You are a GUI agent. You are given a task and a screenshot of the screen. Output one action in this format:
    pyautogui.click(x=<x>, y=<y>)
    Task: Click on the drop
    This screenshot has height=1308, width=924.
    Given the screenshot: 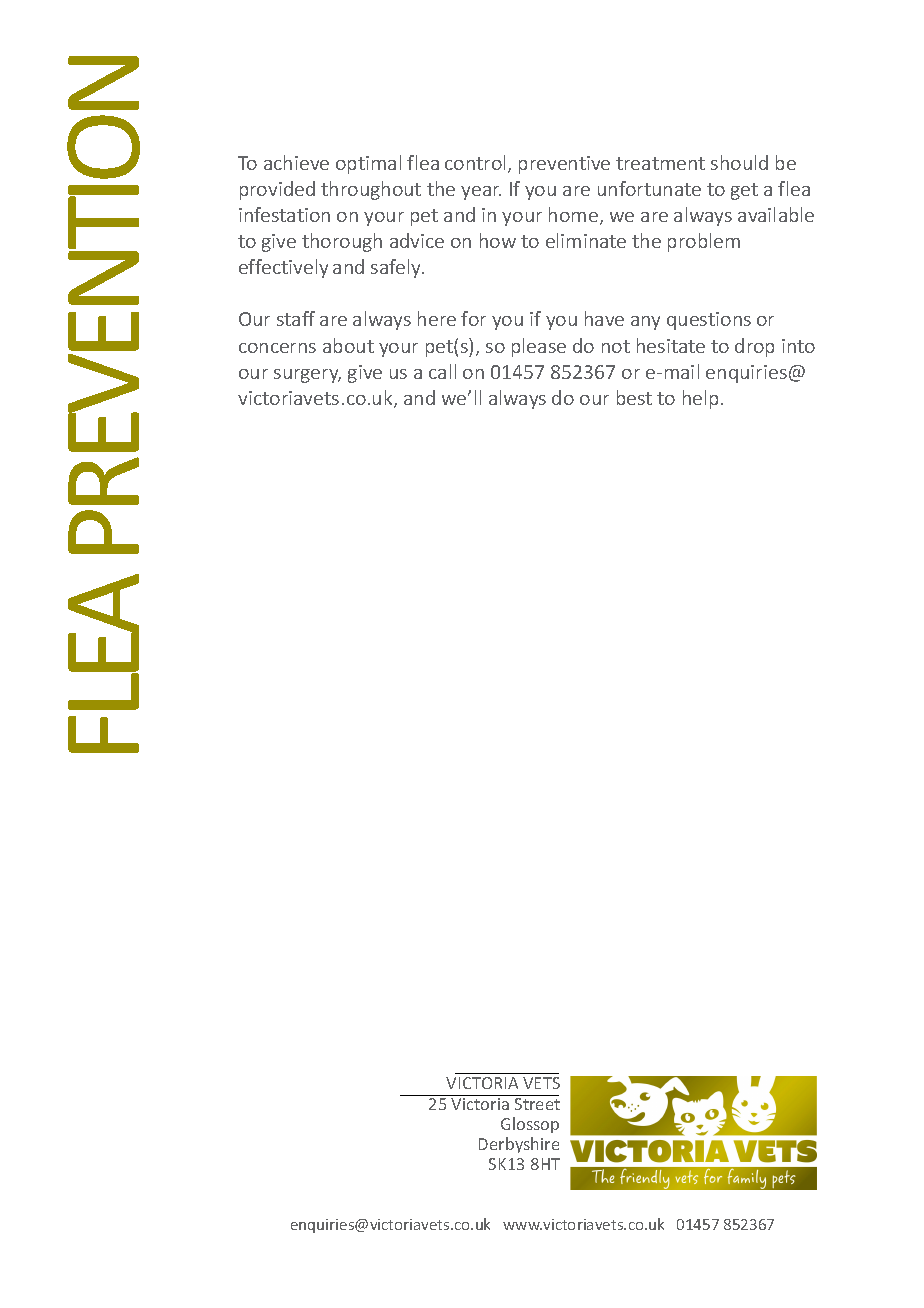 What is the action you would take?
    pyautogui.click(x=754, y=347)
